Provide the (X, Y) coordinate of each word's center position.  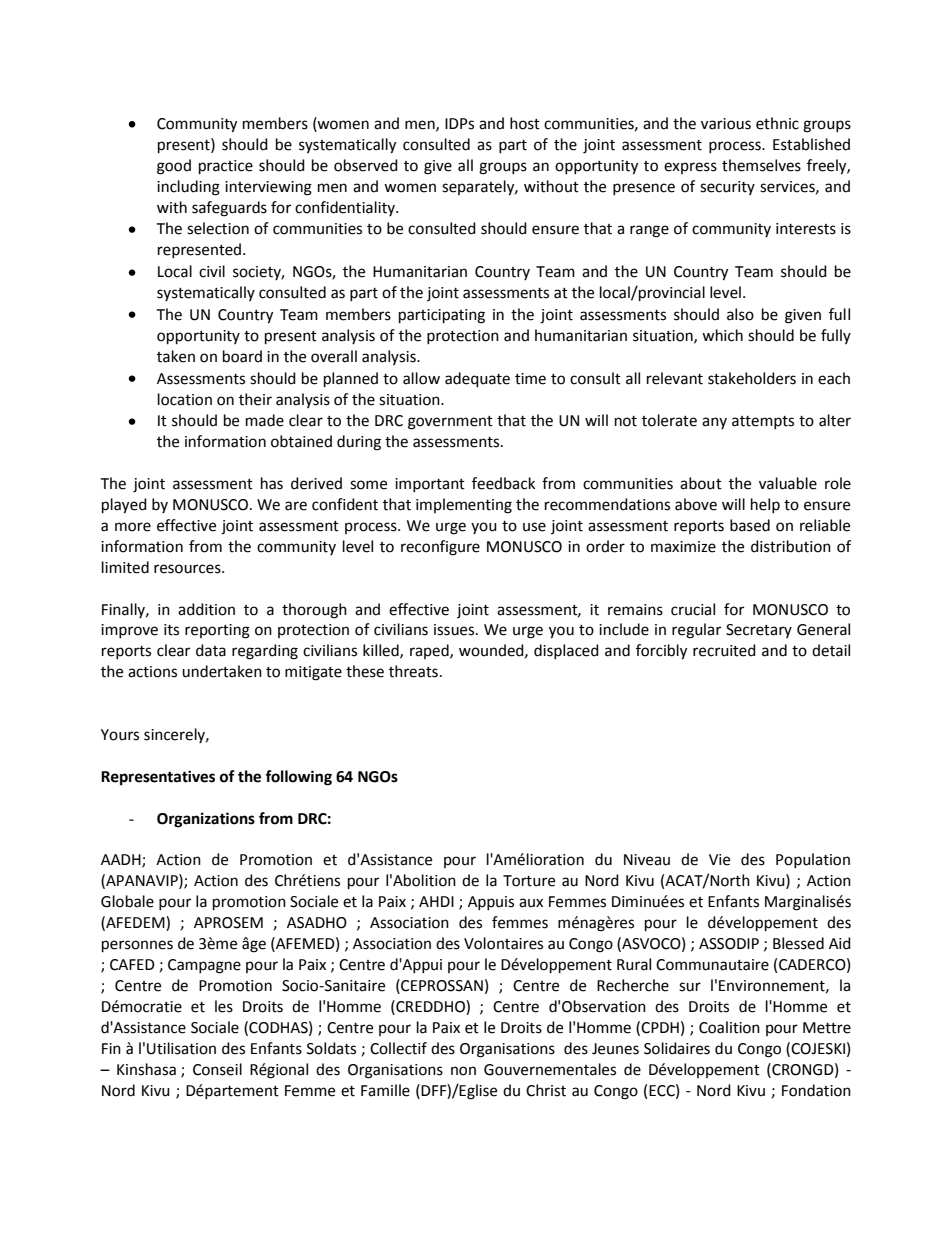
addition (206, 609)
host (525, 123)
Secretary (759, 631)
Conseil (217, 1069)
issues (455, 630)
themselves (761, 165)
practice (226, 167)
